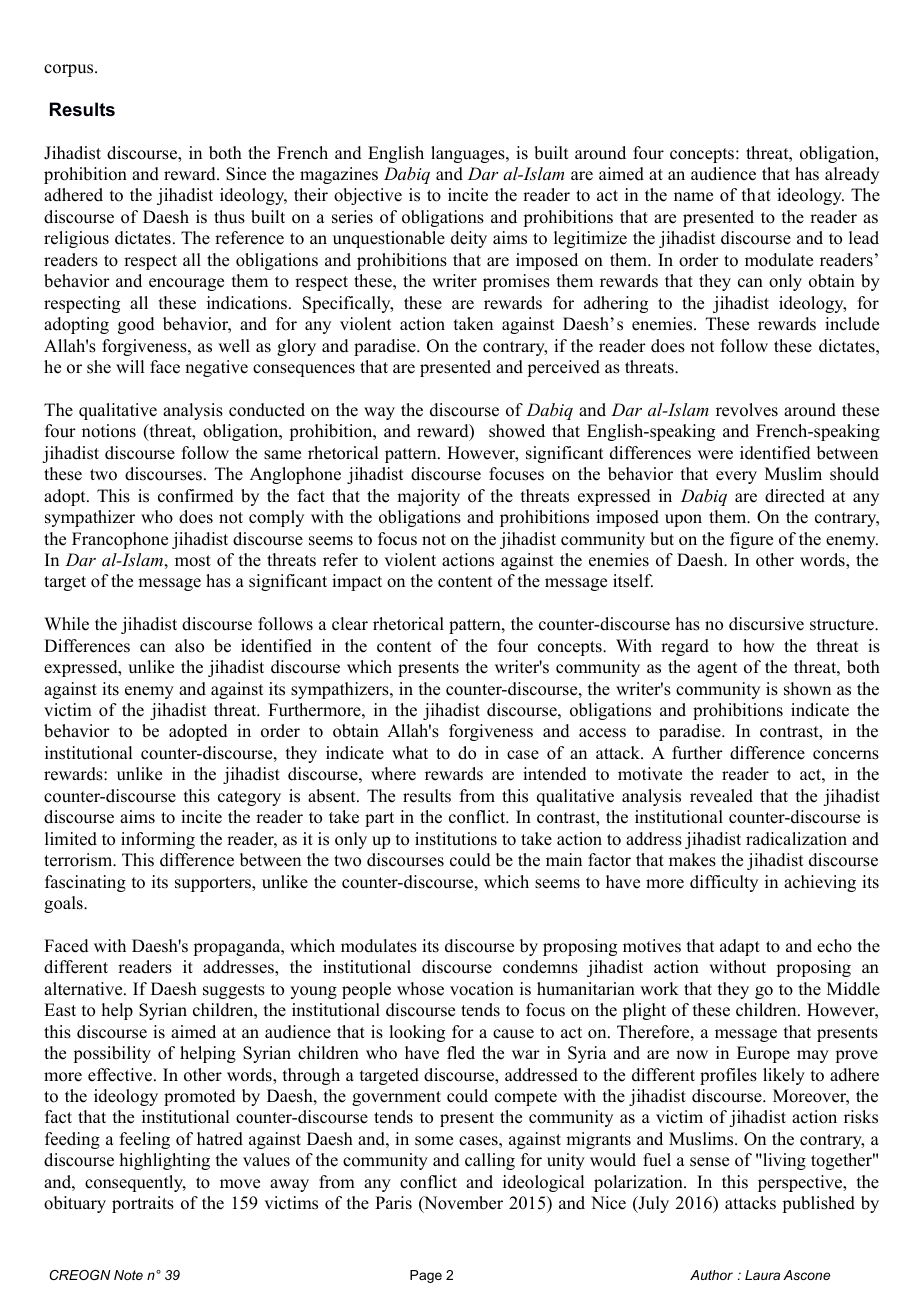  I want to click on shown, so click(807, 689).
